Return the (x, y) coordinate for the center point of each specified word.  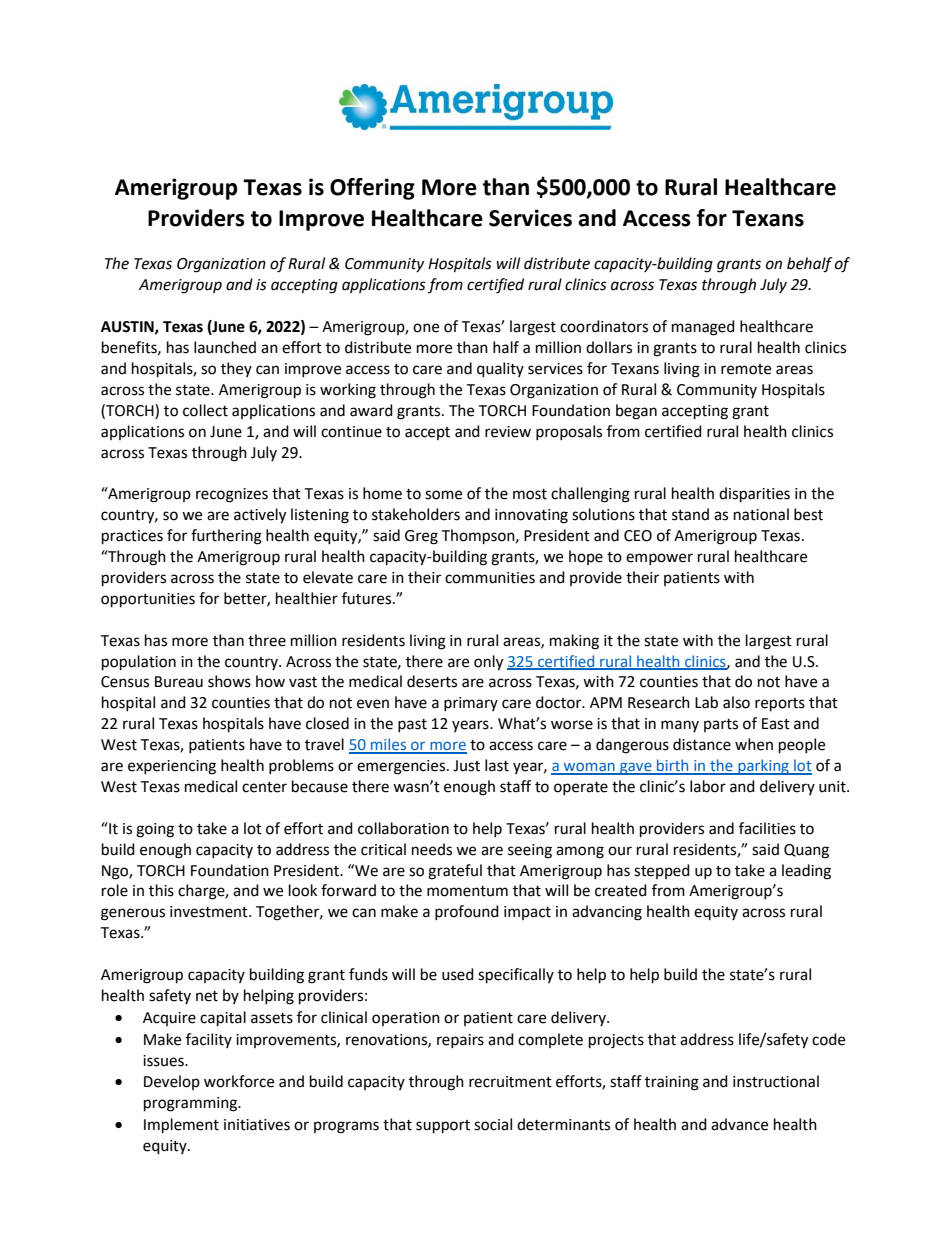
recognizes (232, 495)
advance (739, 1124)
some (443, 495)
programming (191, 1104)
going (155, 830)
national (761, 514)
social (493, 1124)
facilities (767, 828)
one (426, 328)
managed (703, 328)
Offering (372, 189)
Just (466, 766)
